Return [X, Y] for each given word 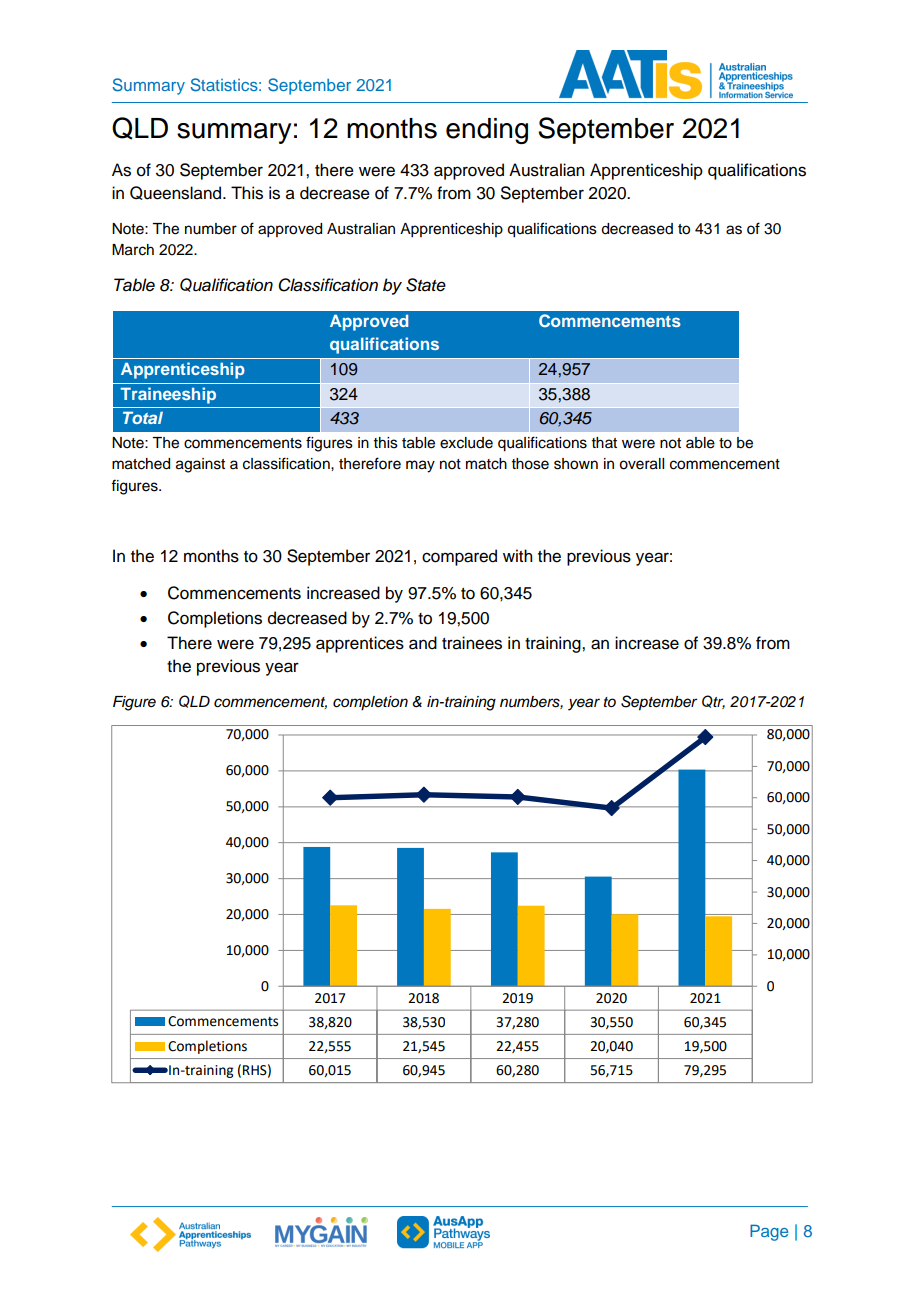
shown [576, 464]
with [517, 555]
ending [487, 131]
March [133, 250]
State [426, 285]
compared [459, 557]
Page [769, 1232]
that [604, 442]
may [420, 466]
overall [641, 464]
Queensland [177, 193]
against [200, 465]
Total [143, 417]
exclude [466, 443]
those [530, 464]
